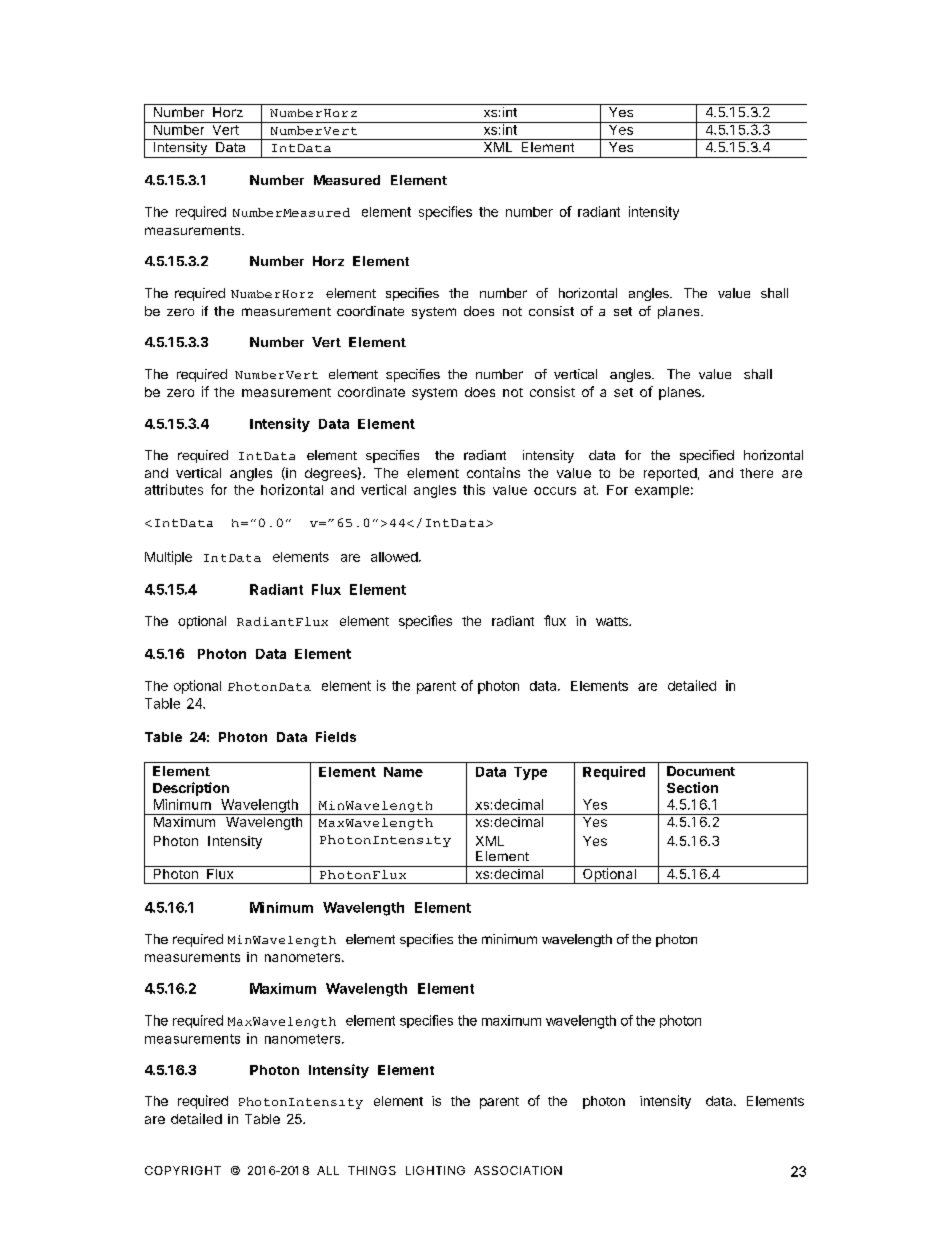 The image size is (952, 1233). Describe the element at coordinates (518, 1170) in the document. I see `ASSOCIATION` at that location.
